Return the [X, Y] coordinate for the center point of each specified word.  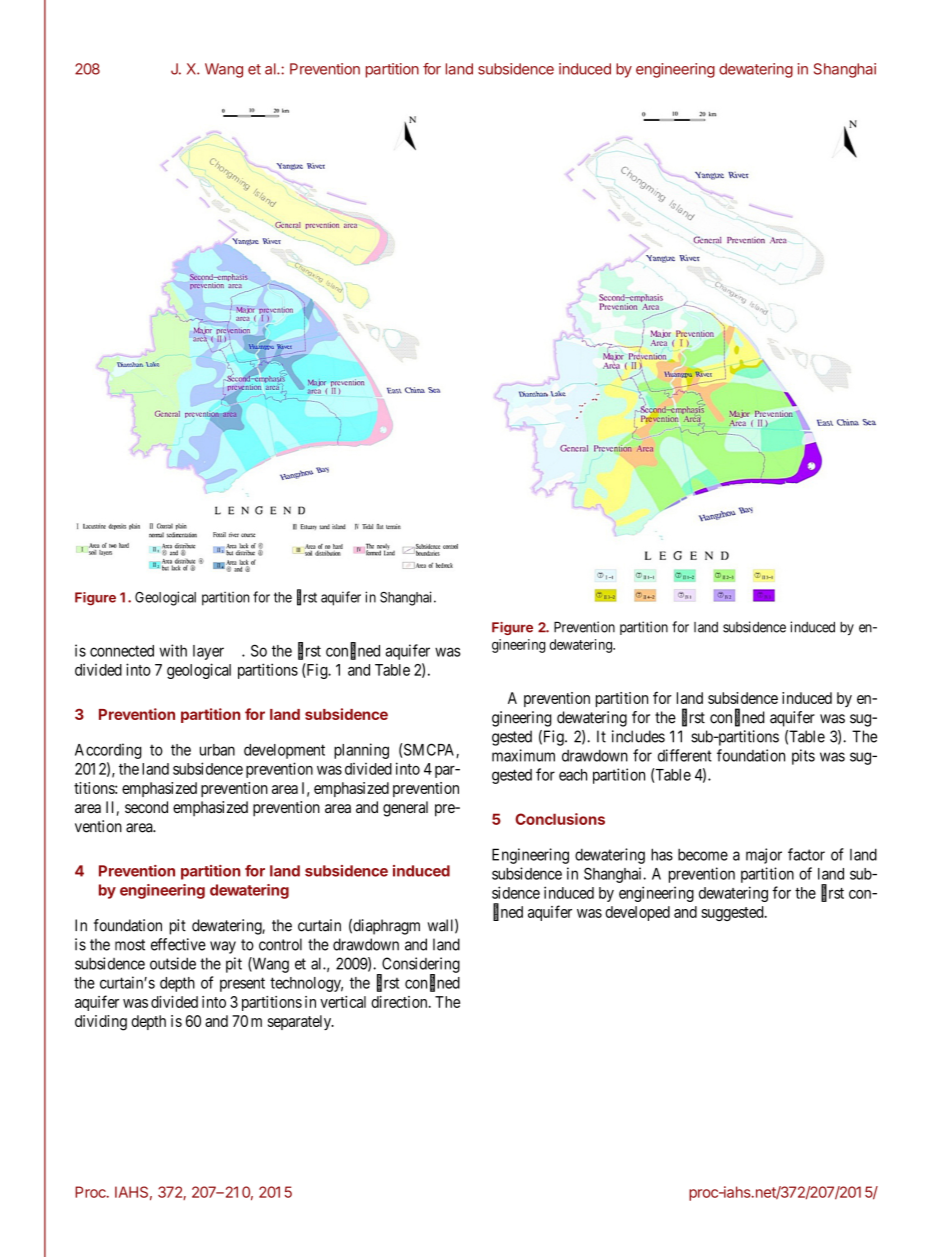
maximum [523, 755]
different [685, 755]
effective [178, 944]
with [173, 650]
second [146, 807]
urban [217, 750]
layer [208, 652]
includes [638, 736]
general [405, 809]
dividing [101, 1023]
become [703, 855]
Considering [420, 966]
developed [637, 913]
